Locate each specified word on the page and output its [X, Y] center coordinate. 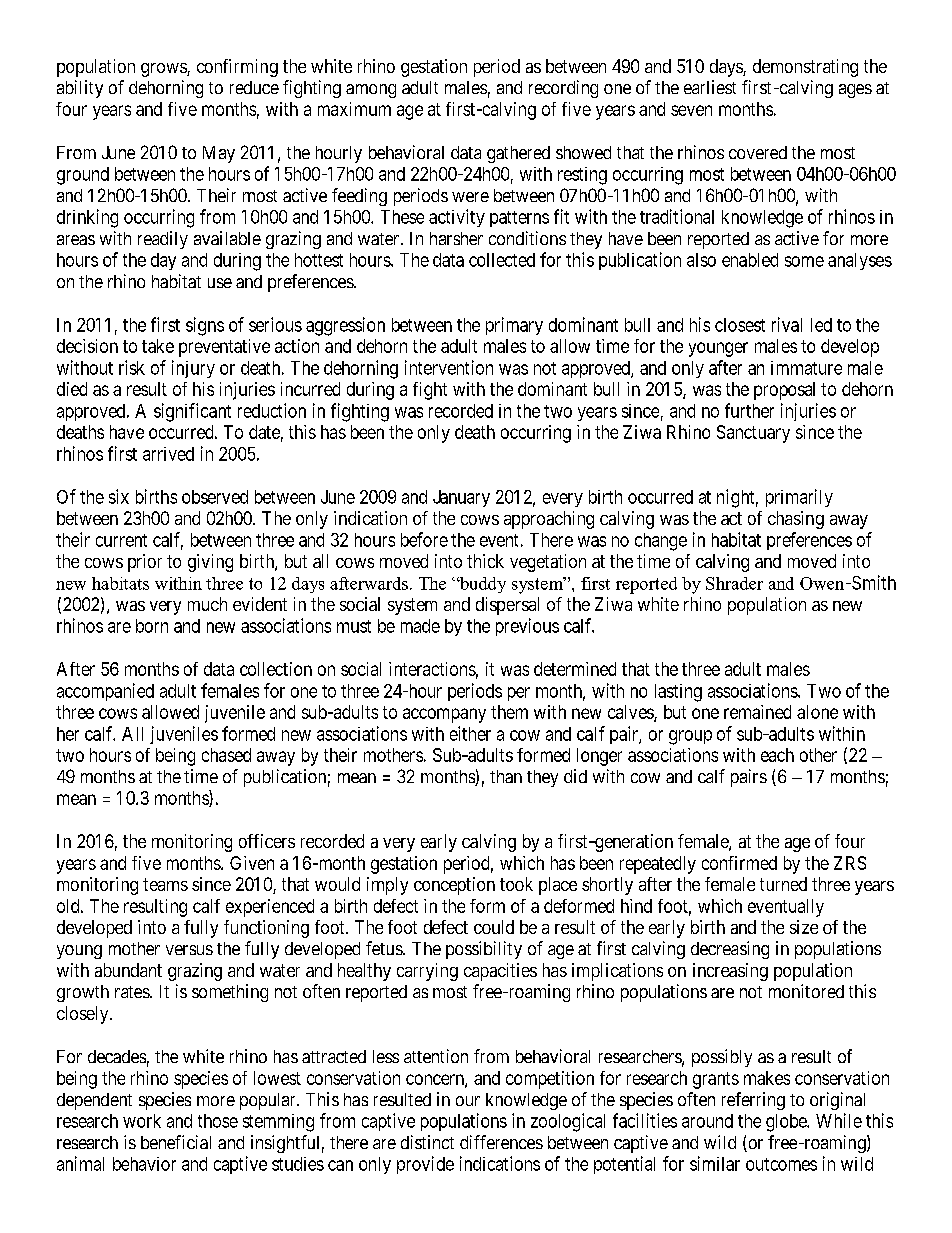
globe [787, 1123]
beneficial [176, 1142]
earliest [710, 87]
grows [164, 70]
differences [501, 1142]
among [371, 91]
